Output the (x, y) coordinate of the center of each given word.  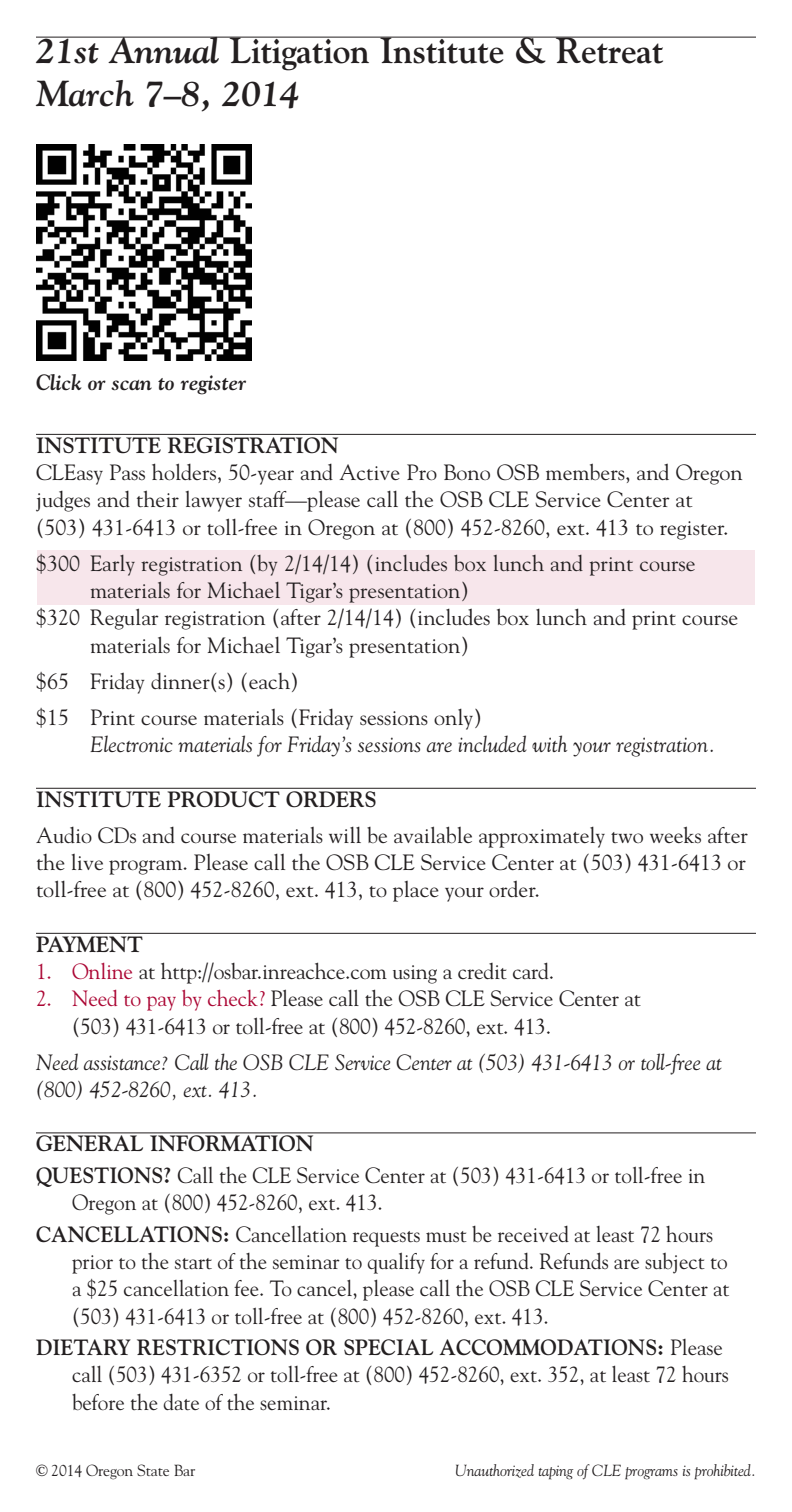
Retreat (610, 50)
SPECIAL (388, 1347)
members (586, 471)
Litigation (299, 53)
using (415, 974)
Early (112, 565)
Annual (164, 50)
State (153, 1470)
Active (369, 472)
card (532, 971)
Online (102, 971)
